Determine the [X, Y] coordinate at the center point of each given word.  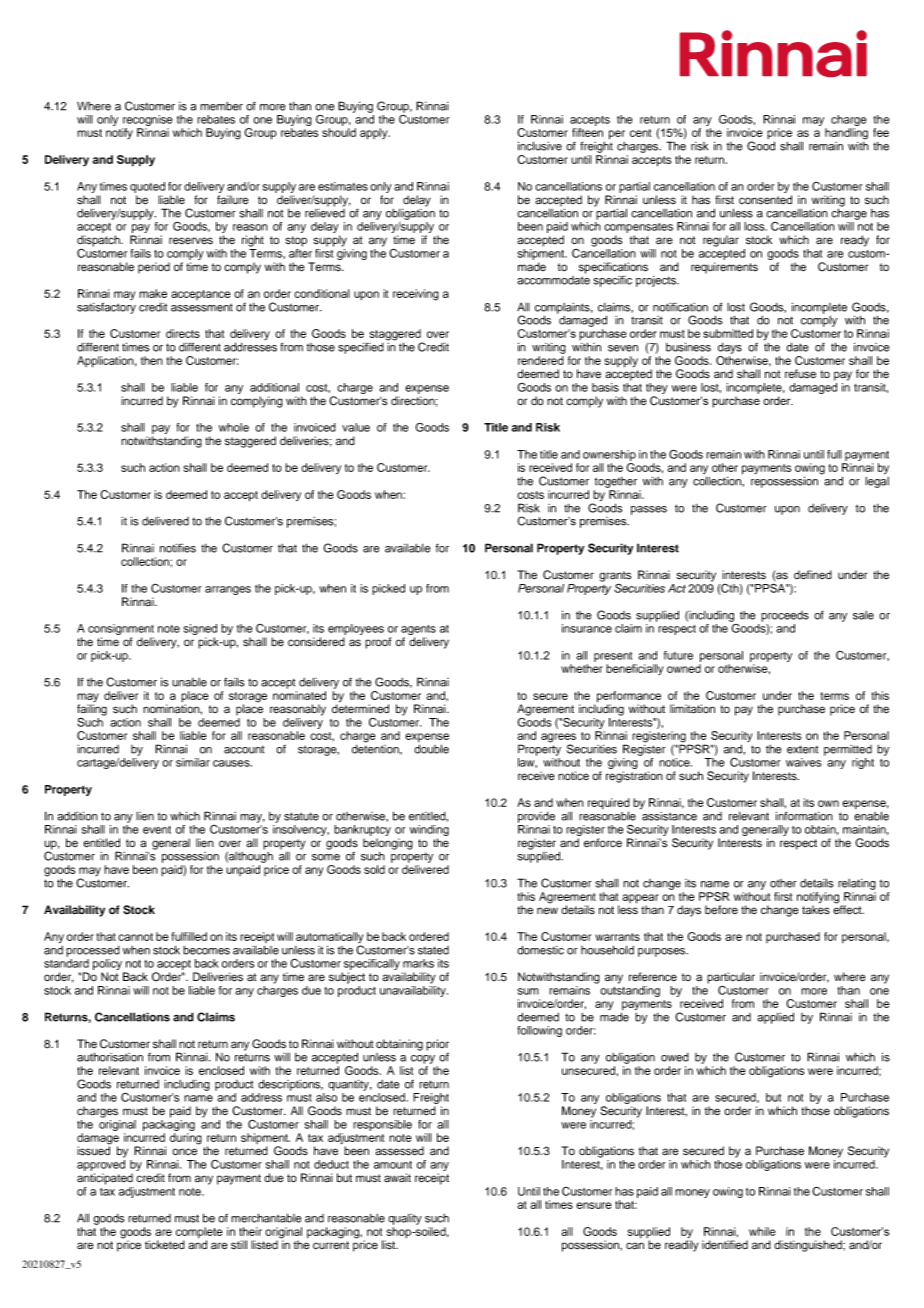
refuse [800, 374]
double [431, 749]
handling [846, 134]
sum [528, 991]
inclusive [540, 146]
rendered [541, 360]
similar [193, 762]
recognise [147, 120]
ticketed [165, 1245]
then [152, 360]
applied [775, 1018]
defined [813, 575]
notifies [178, 548]
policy [108, 966]
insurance [587, 628]
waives [803, 762]
